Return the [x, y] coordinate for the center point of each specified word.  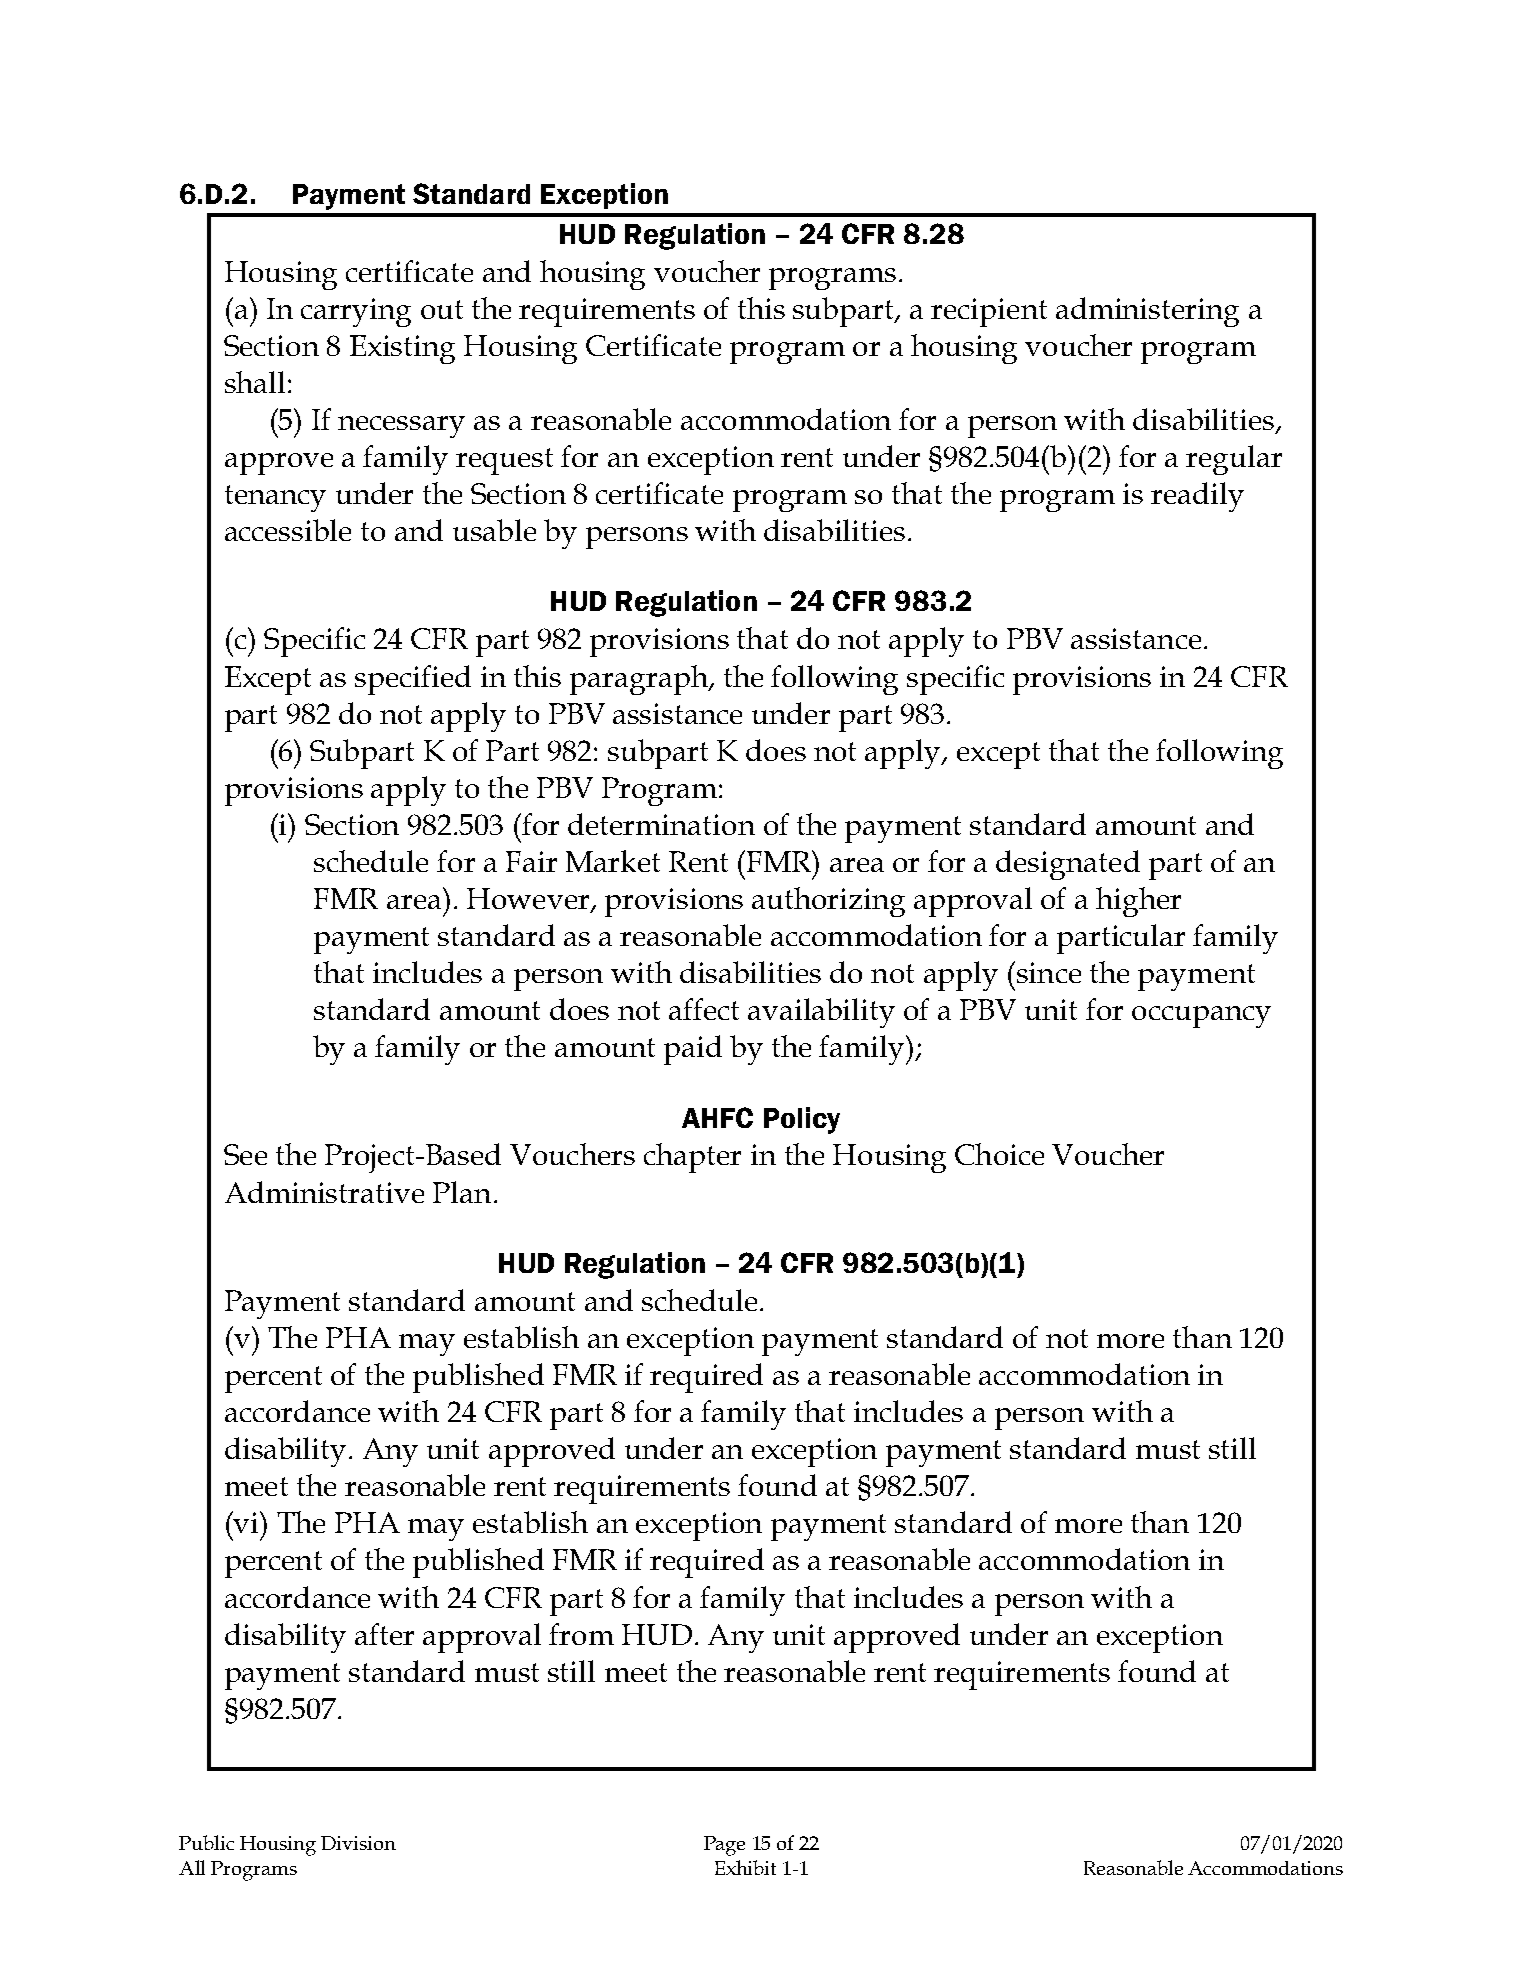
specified [413, 680]
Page [724, 1846]
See [245, 1154]
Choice [999, 1154]
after [384, 1634]
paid [693, 1050]
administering [1147, 312]
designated [1068, 865]
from [581, 1634]
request [504, 461]
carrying [356, 312]
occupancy [1201, 1017]
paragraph [640, 680]
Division [358, 1843]
